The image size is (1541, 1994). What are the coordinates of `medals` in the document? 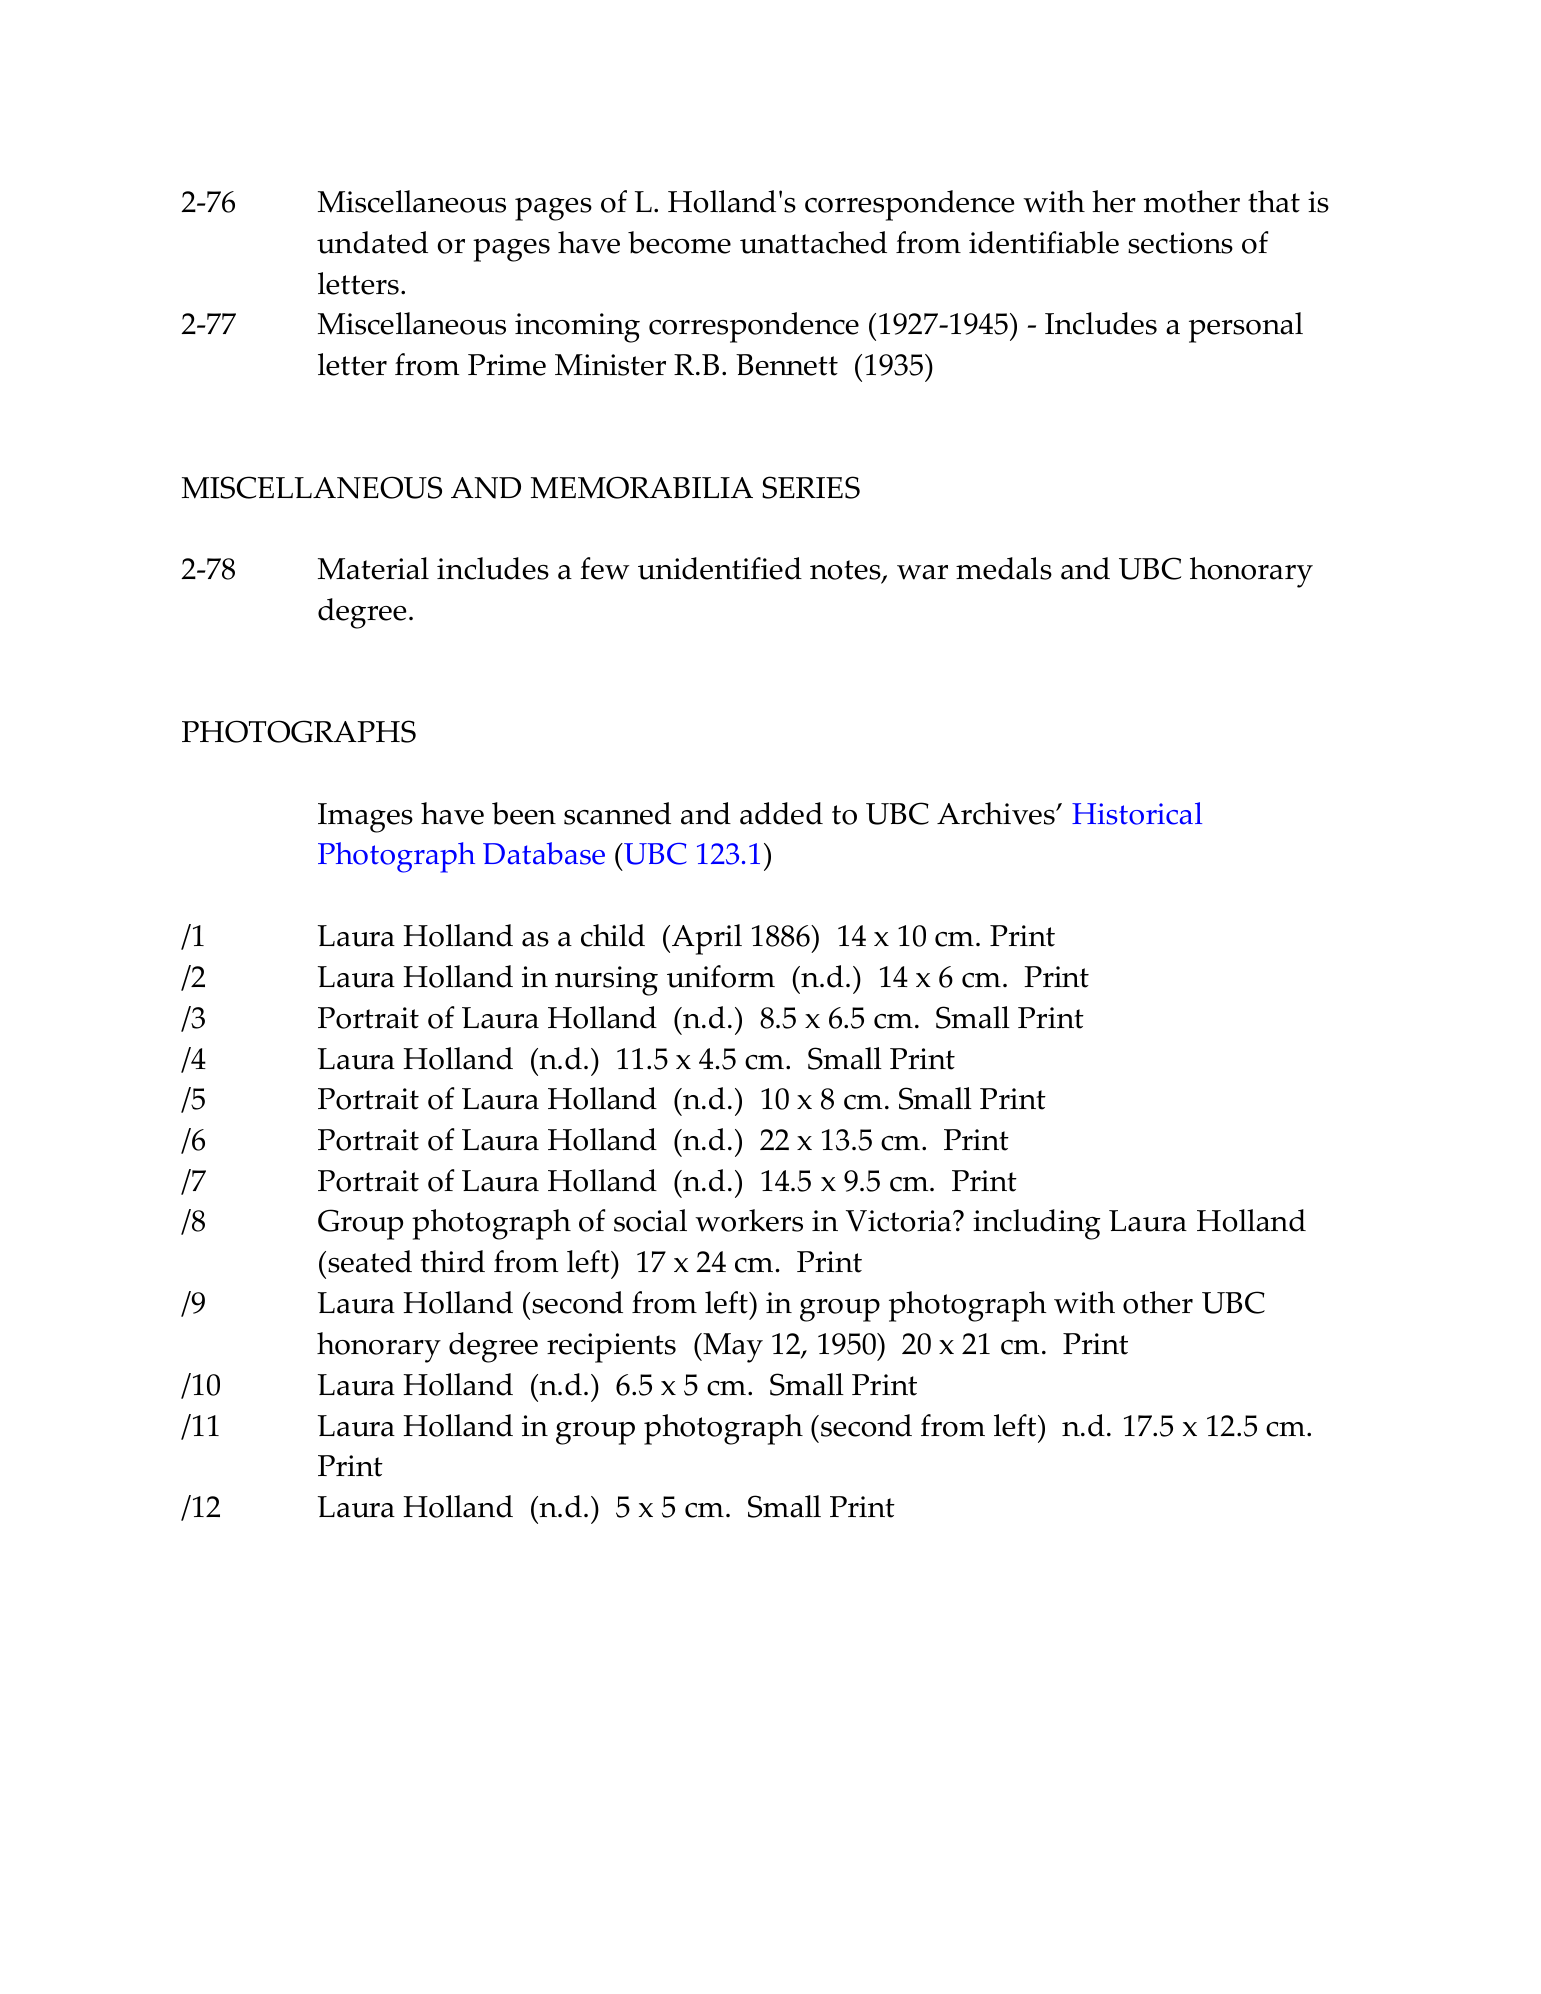 It's located at (1004, 568).
